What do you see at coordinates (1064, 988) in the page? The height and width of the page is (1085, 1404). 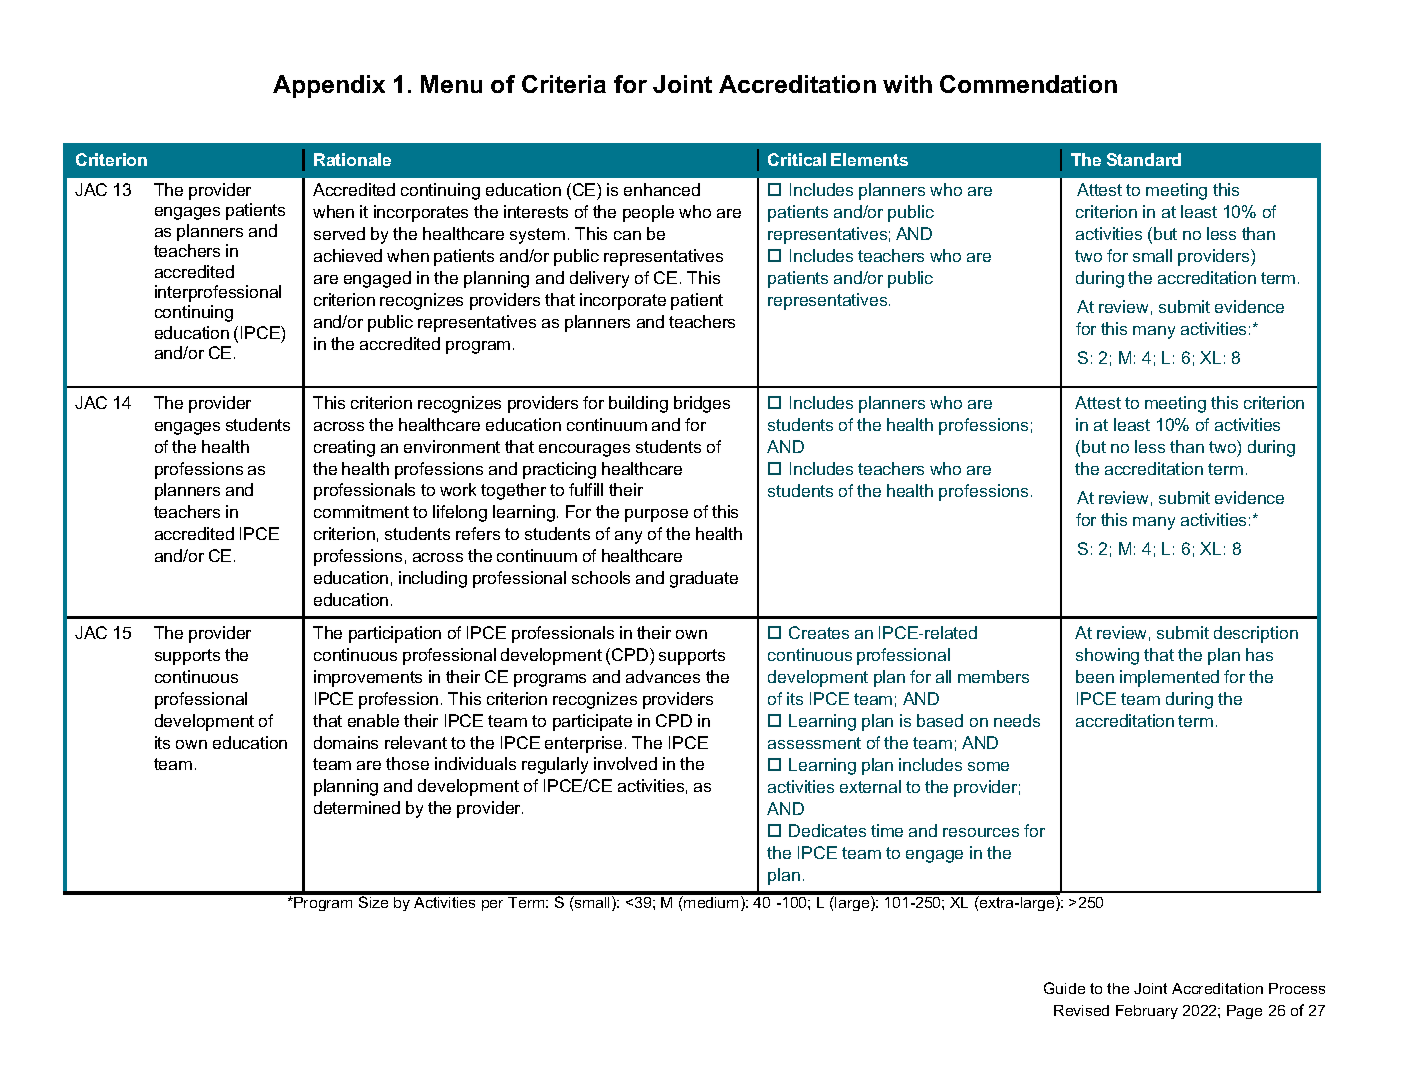 I see `Guide` at bounding box center [1064, 988].
